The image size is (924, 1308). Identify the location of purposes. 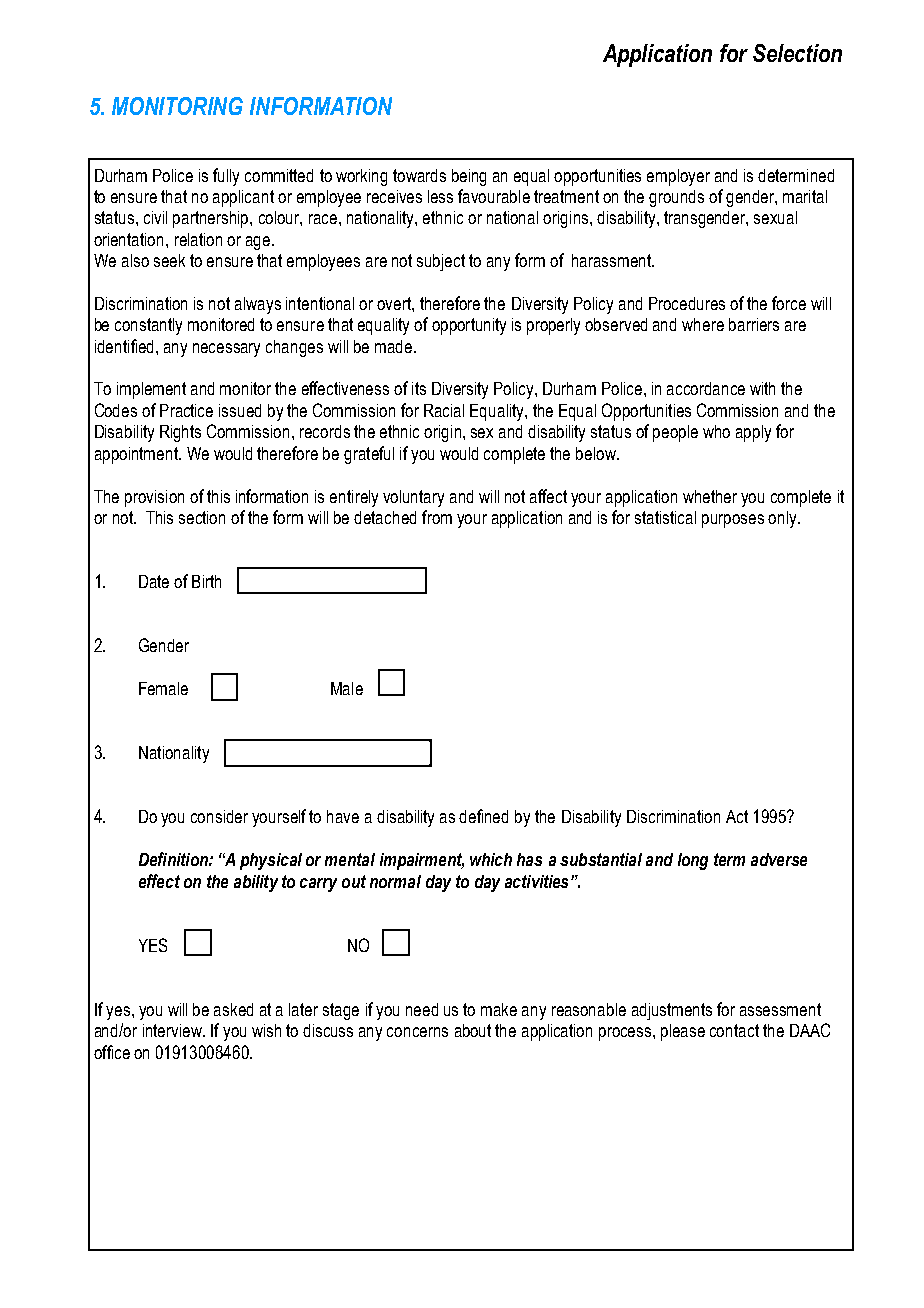
(733, 521).
